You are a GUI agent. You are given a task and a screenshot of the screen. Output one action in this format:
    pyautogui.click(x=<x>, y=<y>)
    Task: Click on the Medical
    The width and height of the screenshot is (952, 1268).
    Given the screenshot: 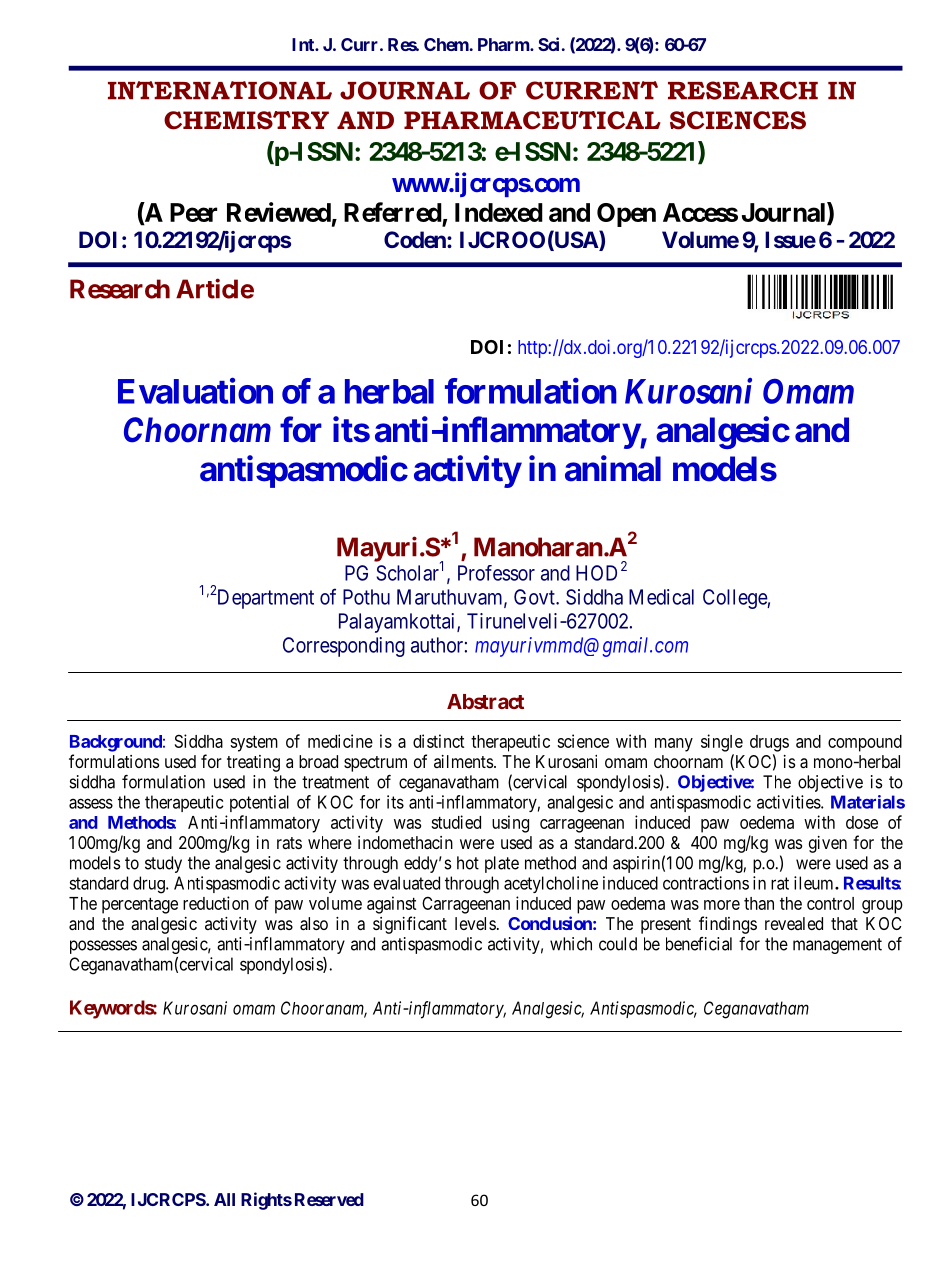 What is the action you would take?
    pyautogui.click(x=661, y=597)
